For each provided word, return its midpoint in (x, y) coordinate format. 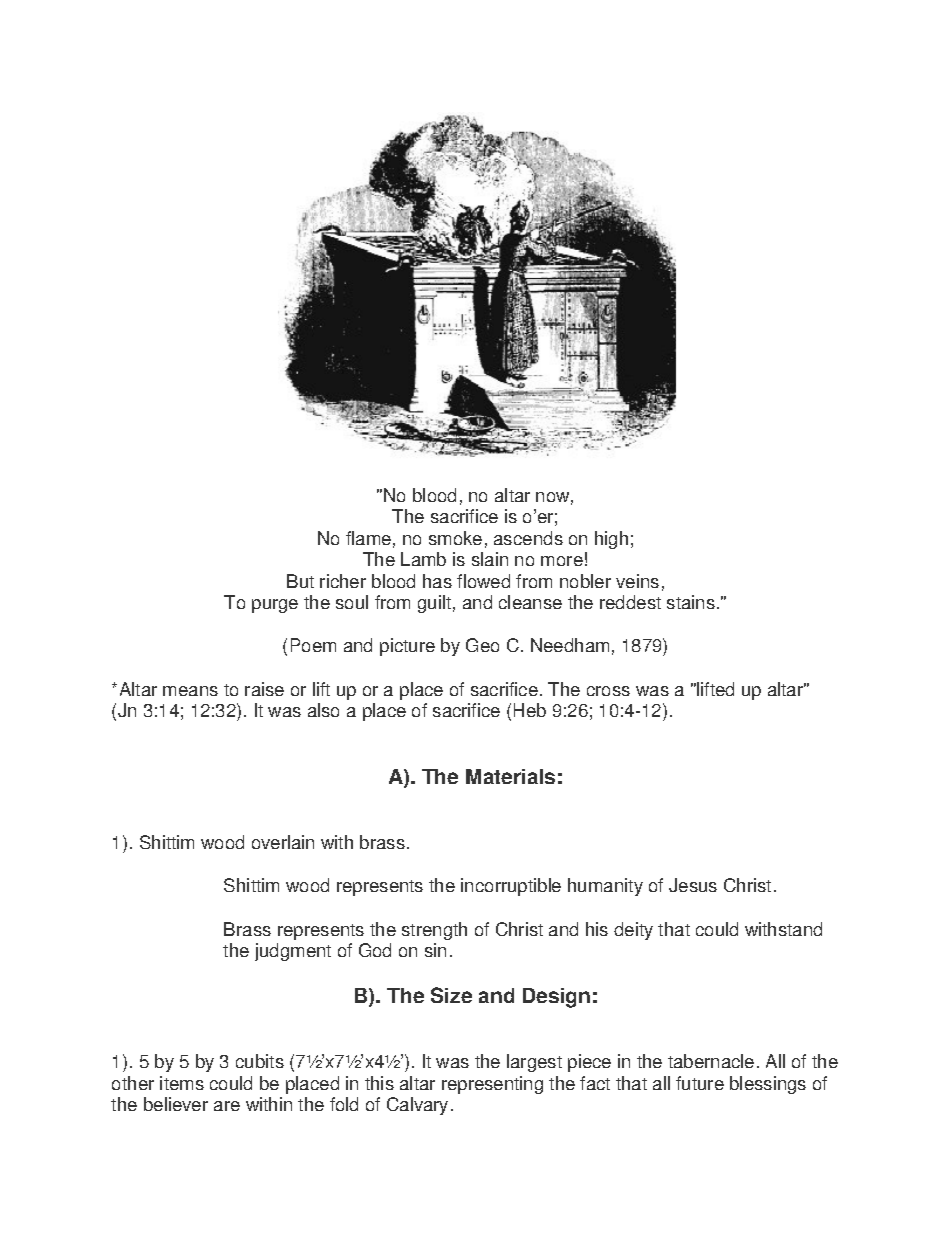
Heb (530, 710)
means (190, 691)
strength (434, 931)
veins (637, 581)
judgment (293, 952)
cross (608, 691)
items (182, 1083)
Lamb (423, 559)
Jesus (693, 885)
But (300, 581)
